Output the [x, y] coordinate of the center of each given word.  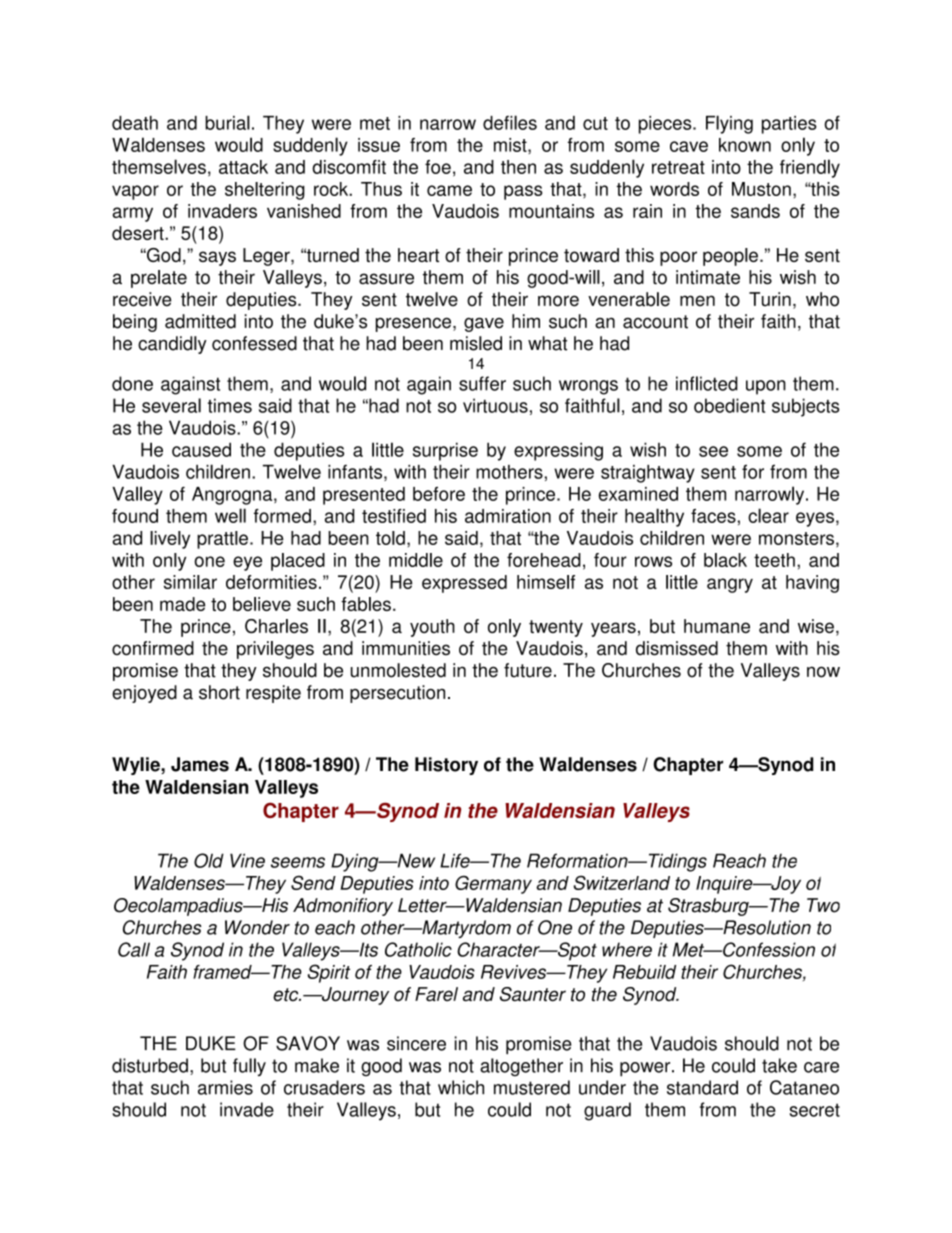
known [745, 145]
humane [717, 626]
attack [243, 167]
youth [432, 628]
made [182, 604]
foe [438, 167]
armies [225, 1087]
